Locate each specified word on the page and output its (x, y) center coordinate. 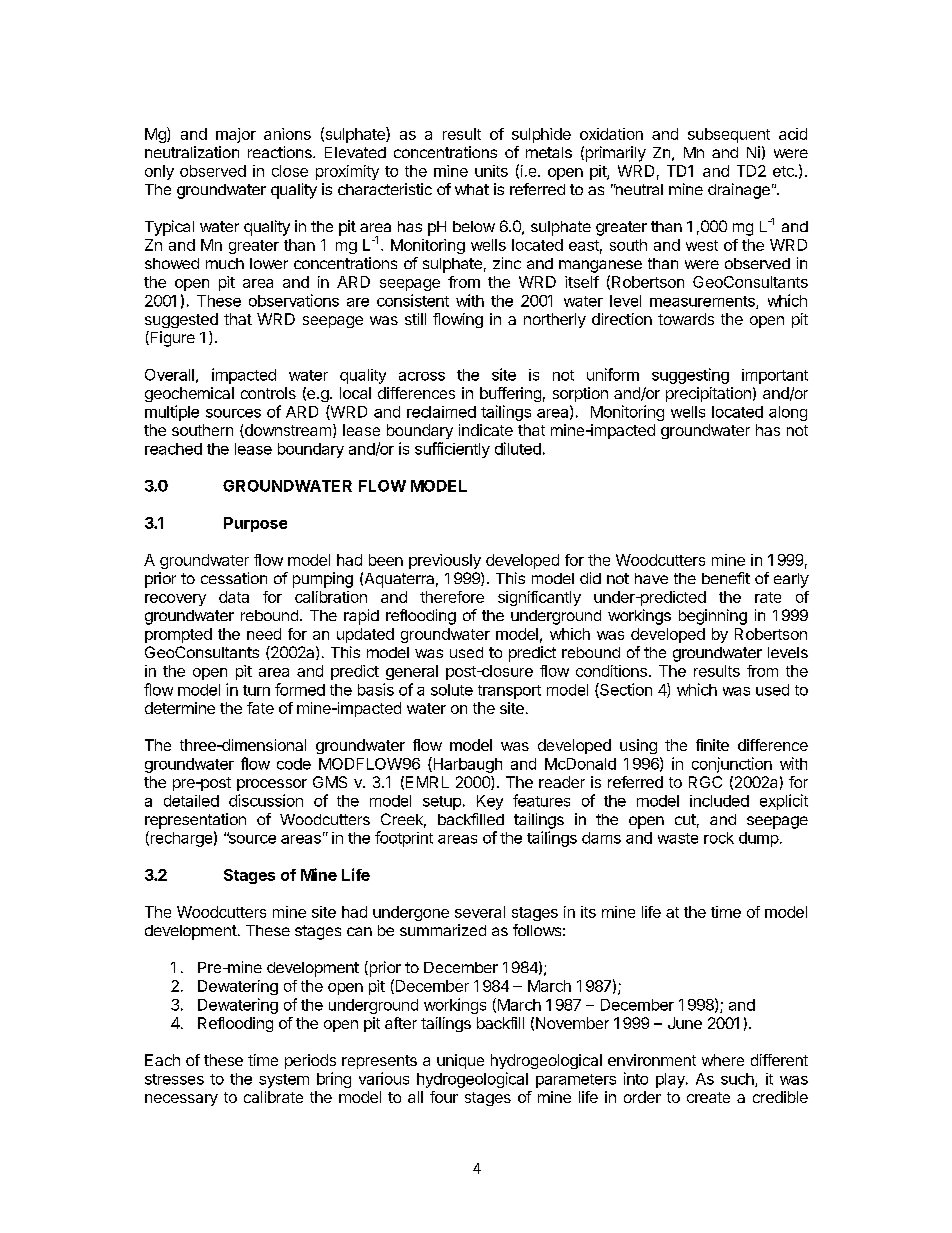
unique (460, 1061)
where (723, 1060)
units (491, 171)
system (284, 1081)
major (236, 135)
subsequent (729, 135)
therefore (452, 597)
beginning (713, 617)
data (234, 597)
